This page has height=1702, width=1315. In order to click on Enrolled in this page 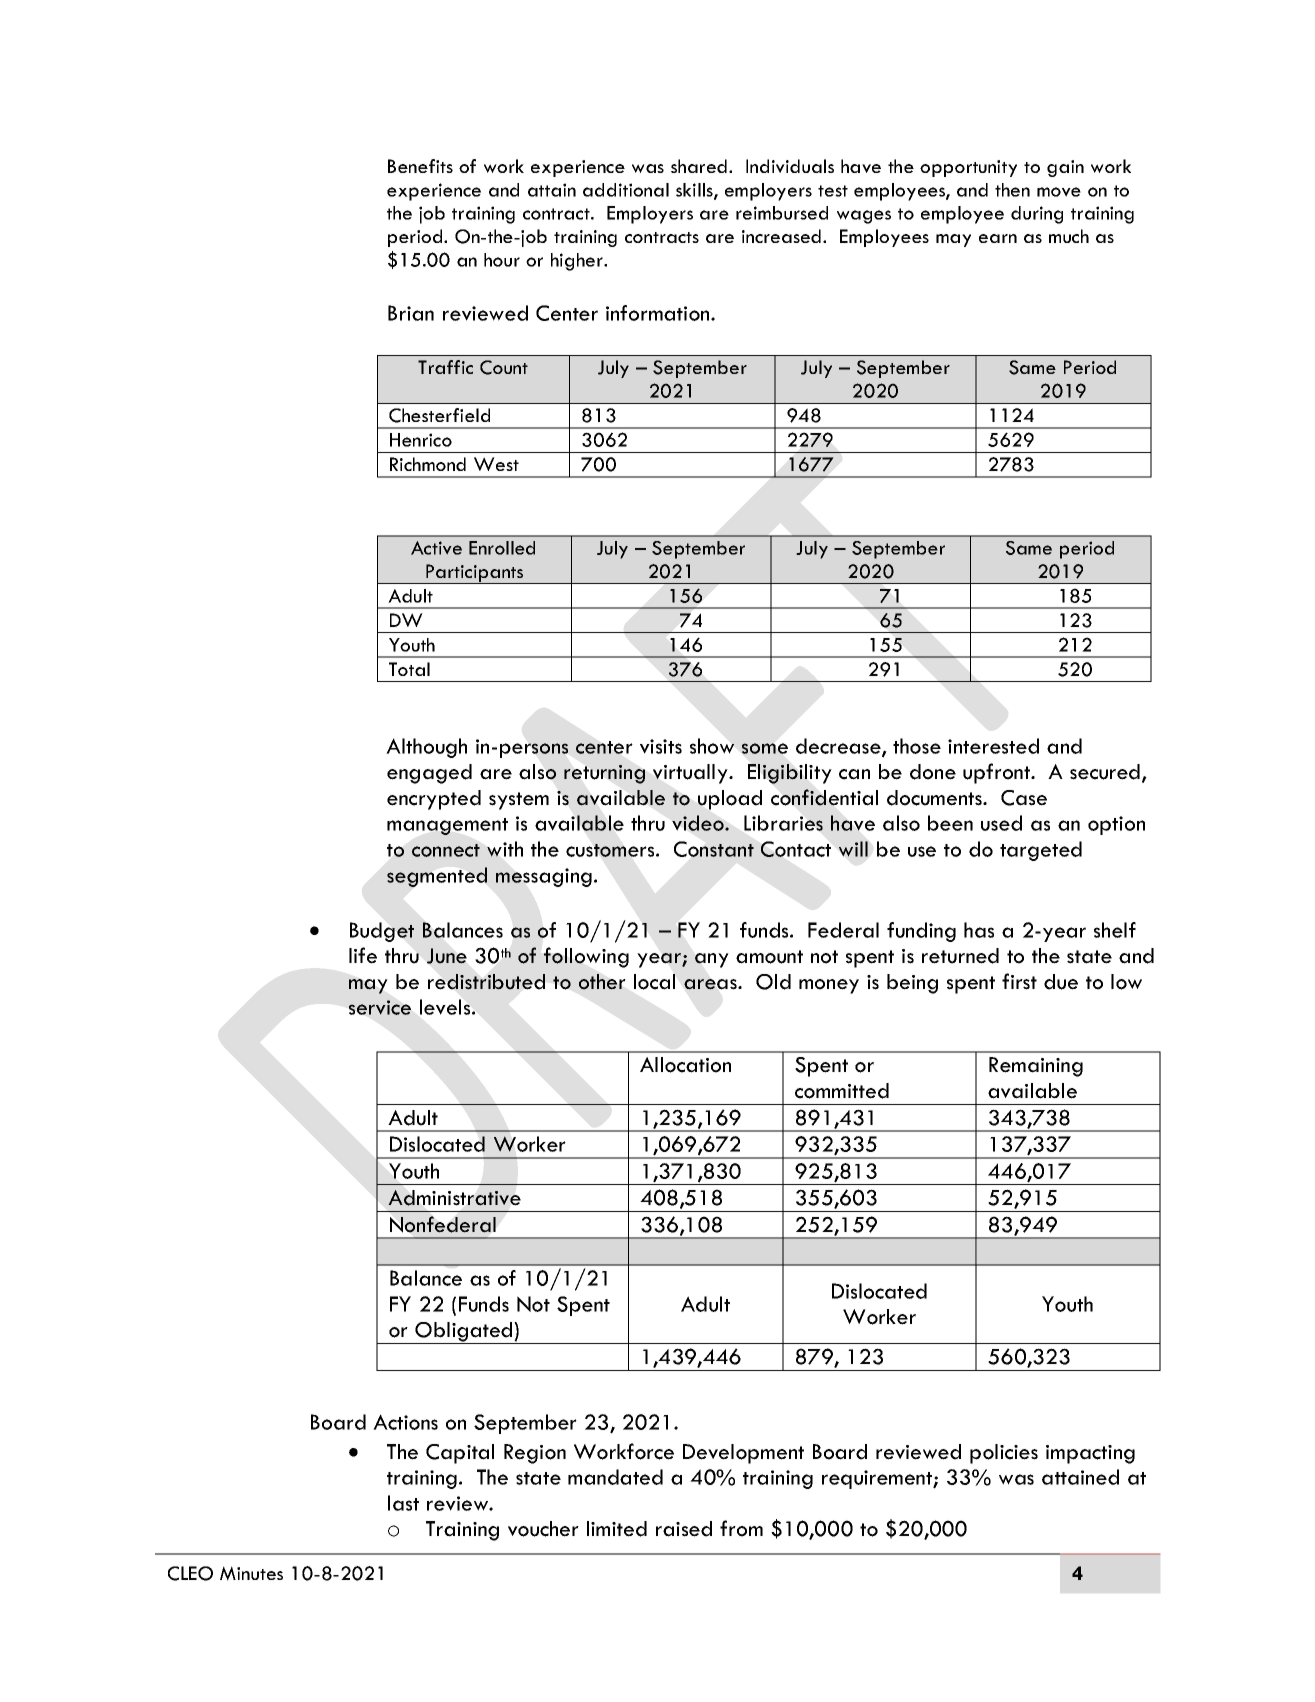, I will do `click(502, 548)`.
